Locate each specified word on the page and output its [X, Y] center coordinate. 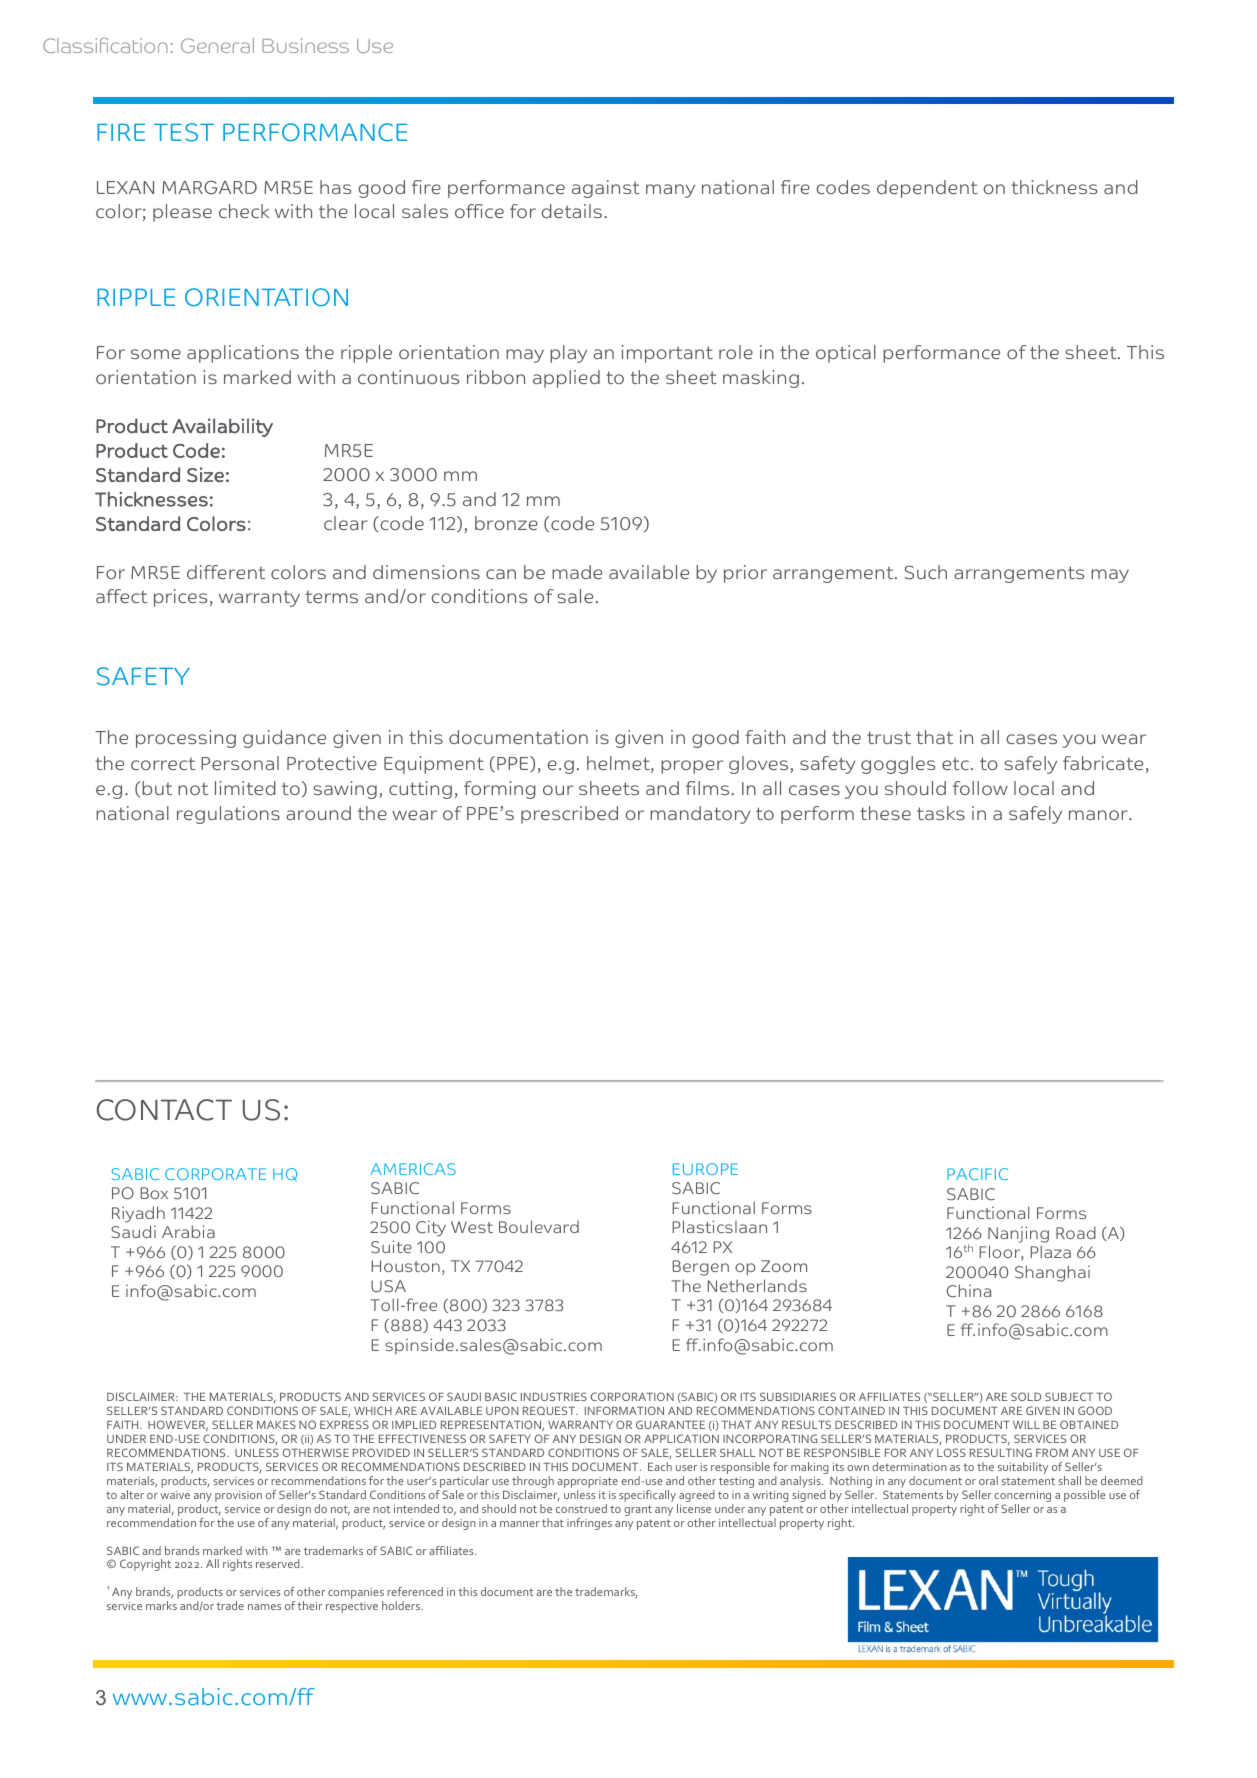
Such [926, 572]
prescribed [569, 815]
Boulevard [539, 1226]
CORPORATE [215, 1174]
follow [980, 788]
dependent [927, 189]
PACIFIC [977, 1174]
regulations [228, 815]
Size [205, 475]
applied [566, 379]
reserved [279, 1563]
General [217, 45]
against [606, 189]
